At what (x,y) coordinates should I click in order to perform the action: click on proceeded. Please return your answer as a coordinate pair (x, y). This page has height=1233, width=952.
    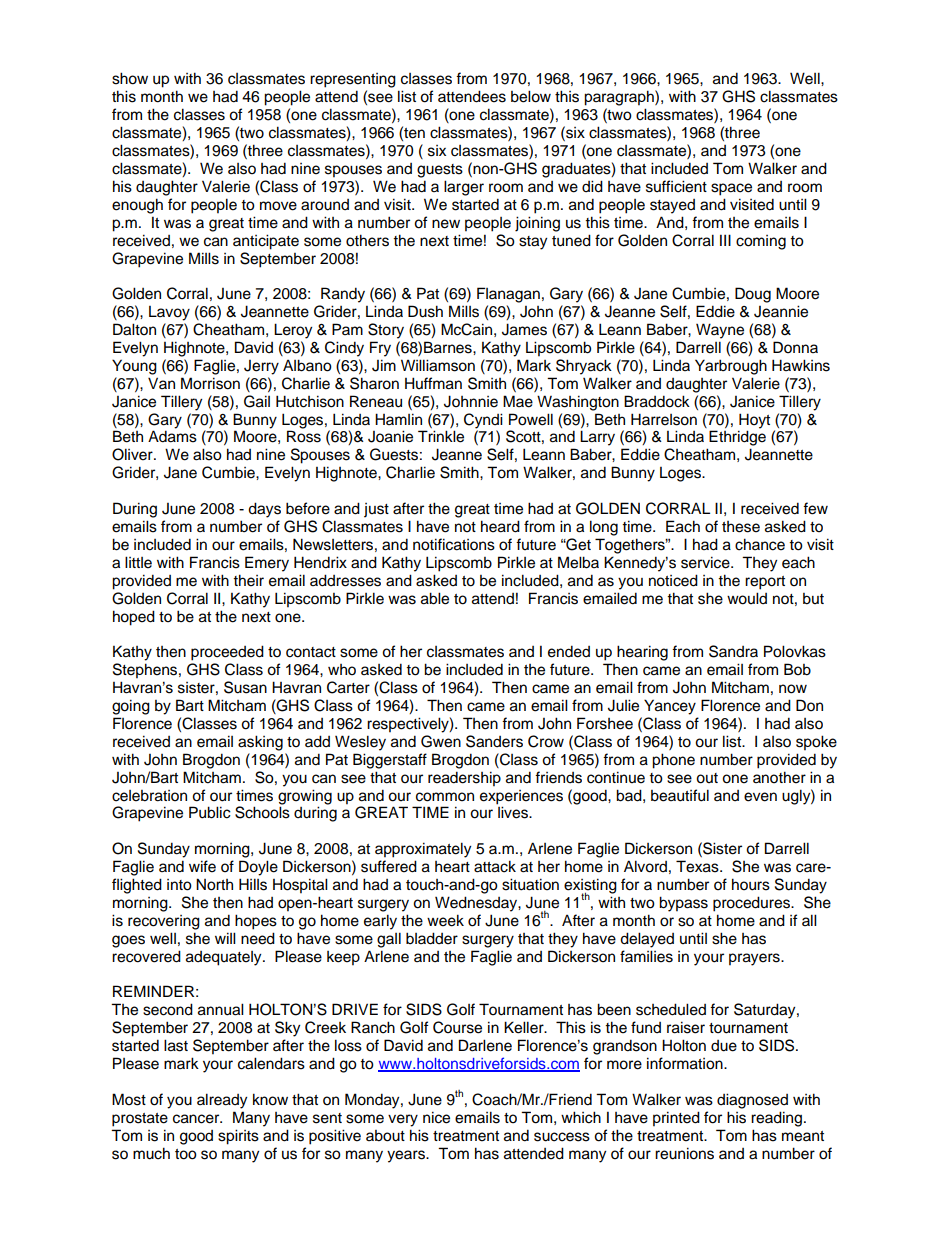
    Looking at the image, I should click on (227, 653).
